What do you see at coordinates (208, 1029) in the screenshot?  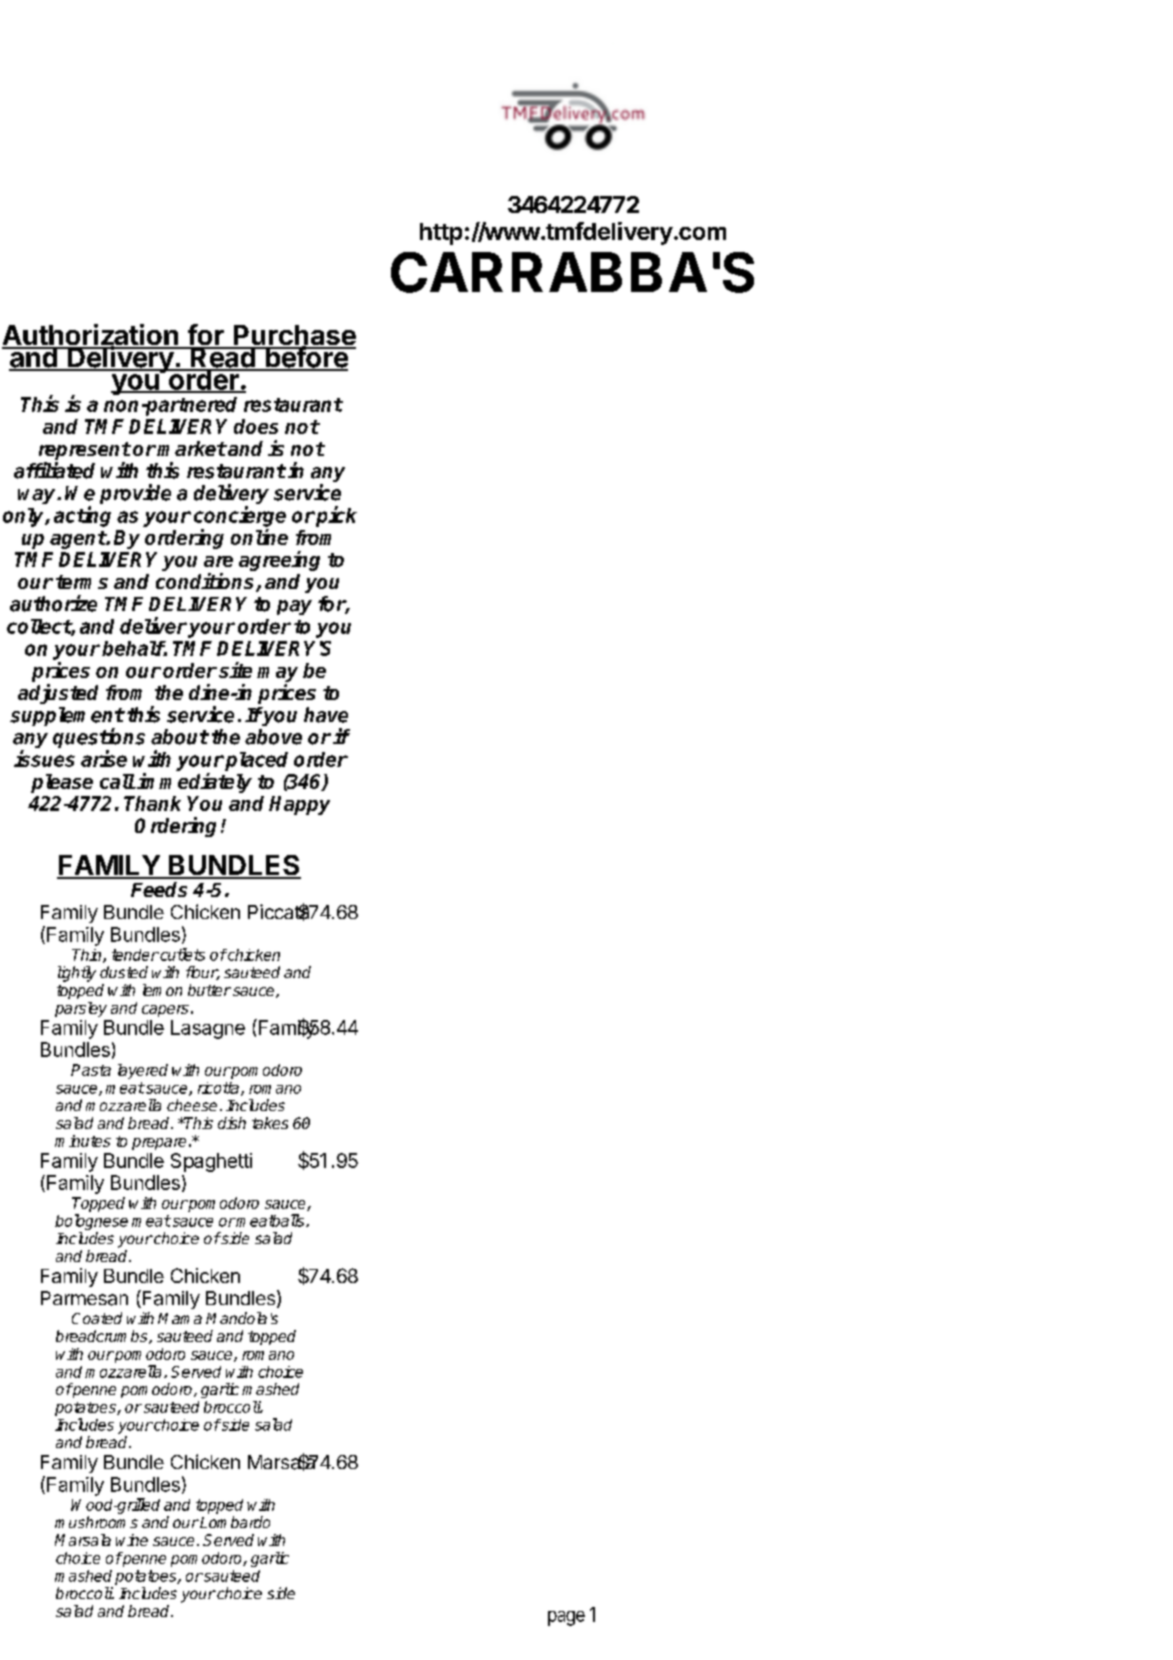 I see `Lasagne` at bounding box center [208, 1029].
